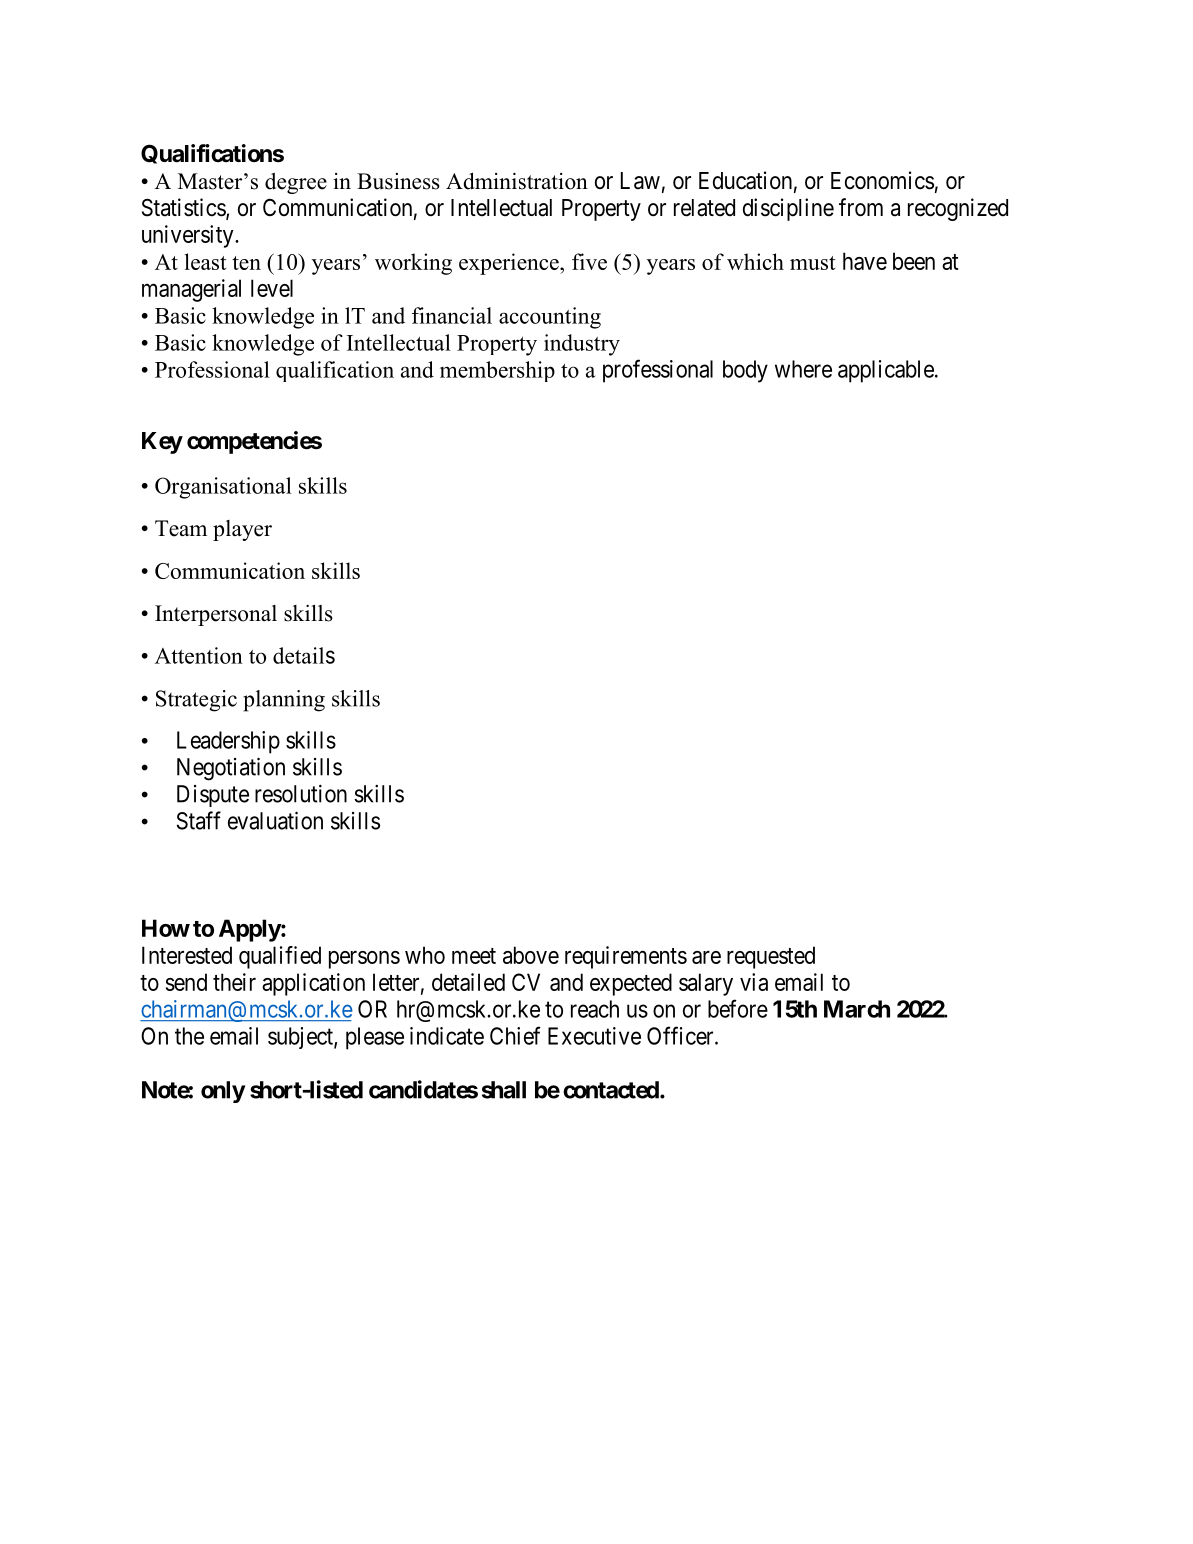 This screenshot has width=1193, height=1544. Describe the element at coordinates (594, 1036) in the screenshot. I see `Executive` at that location.
